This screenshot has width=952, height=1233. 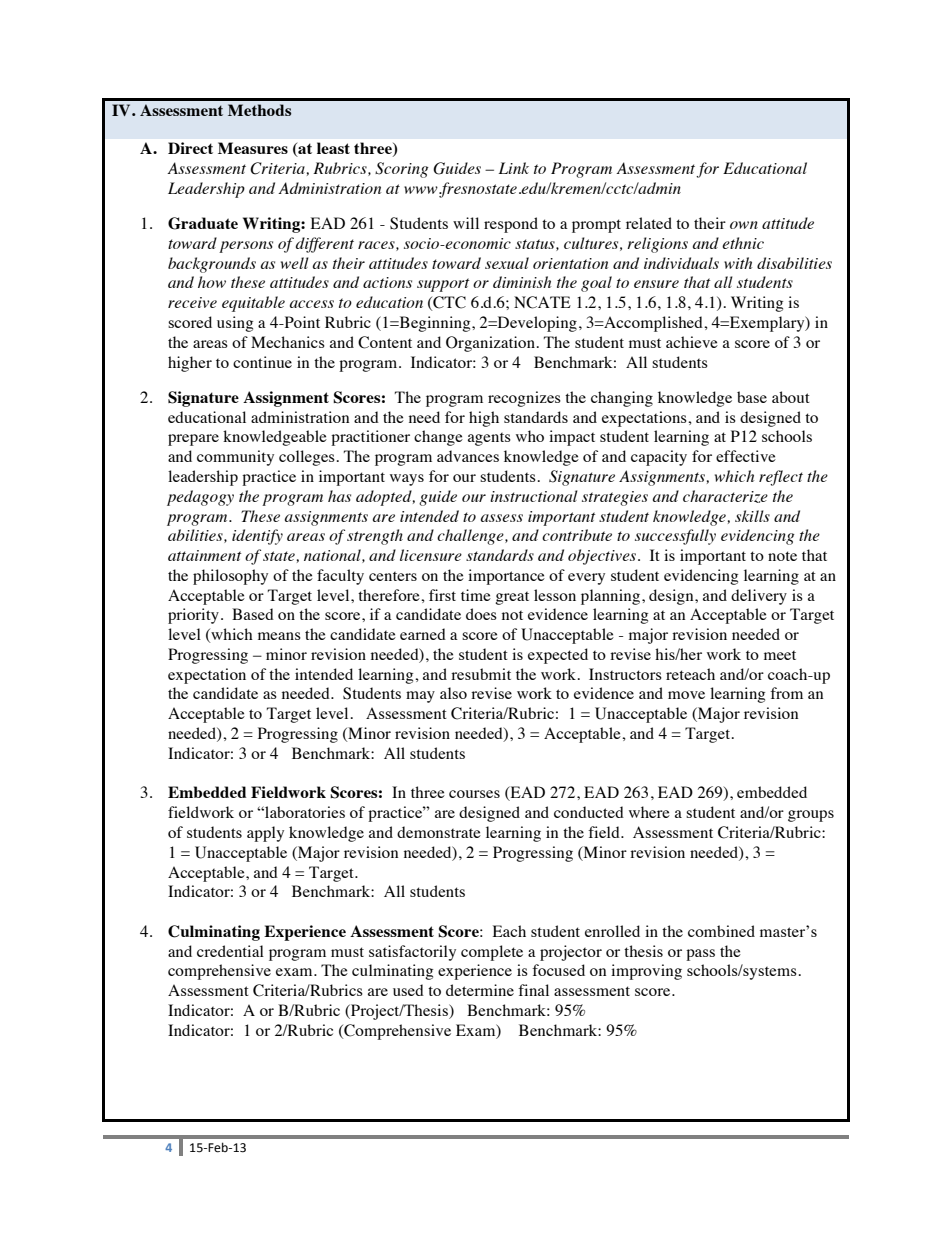 I want to click on diminish, so click(x=522, y=282).
